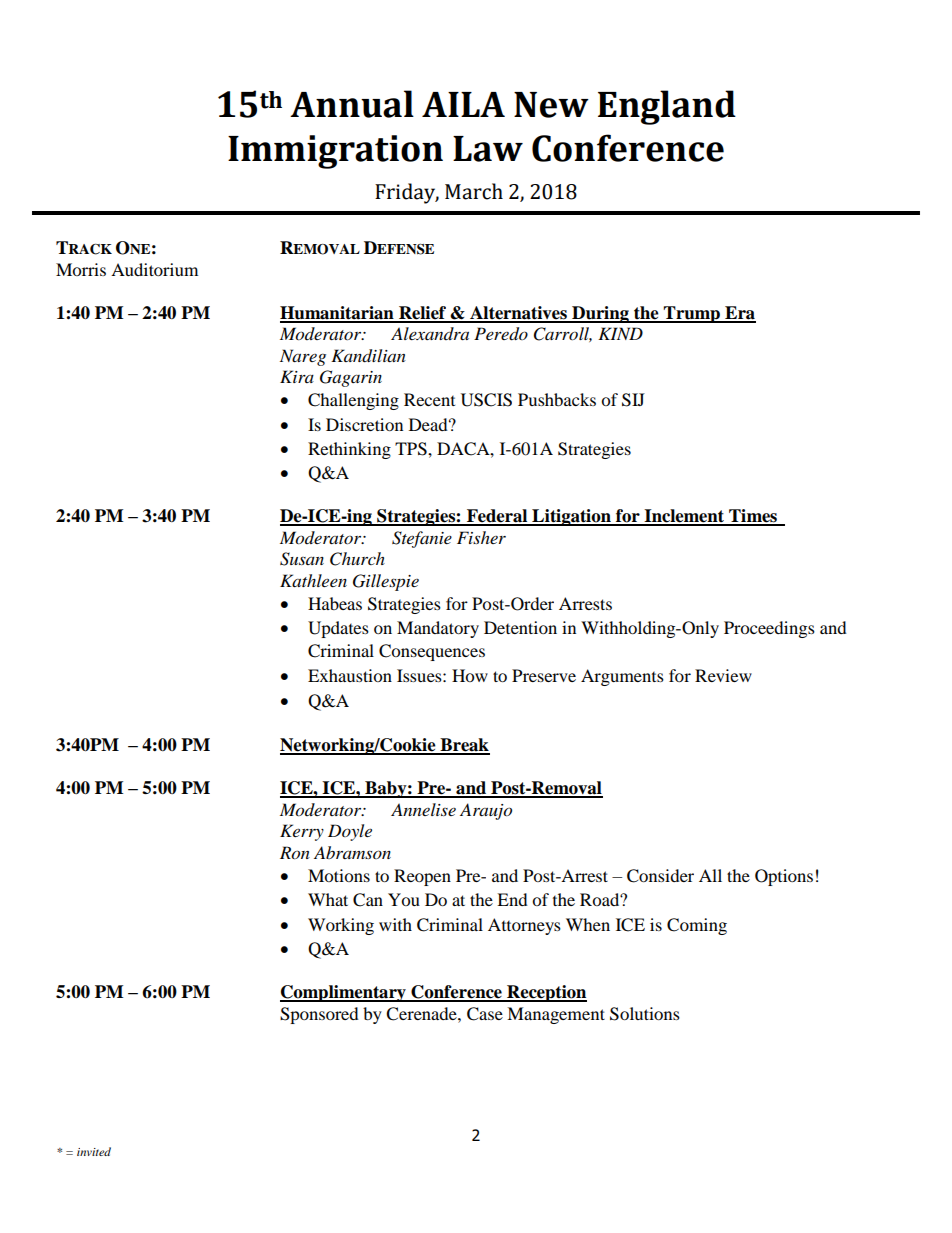  Describe the element at coordinates (313, 580) in the document. I see `Kathleen` at that location.
